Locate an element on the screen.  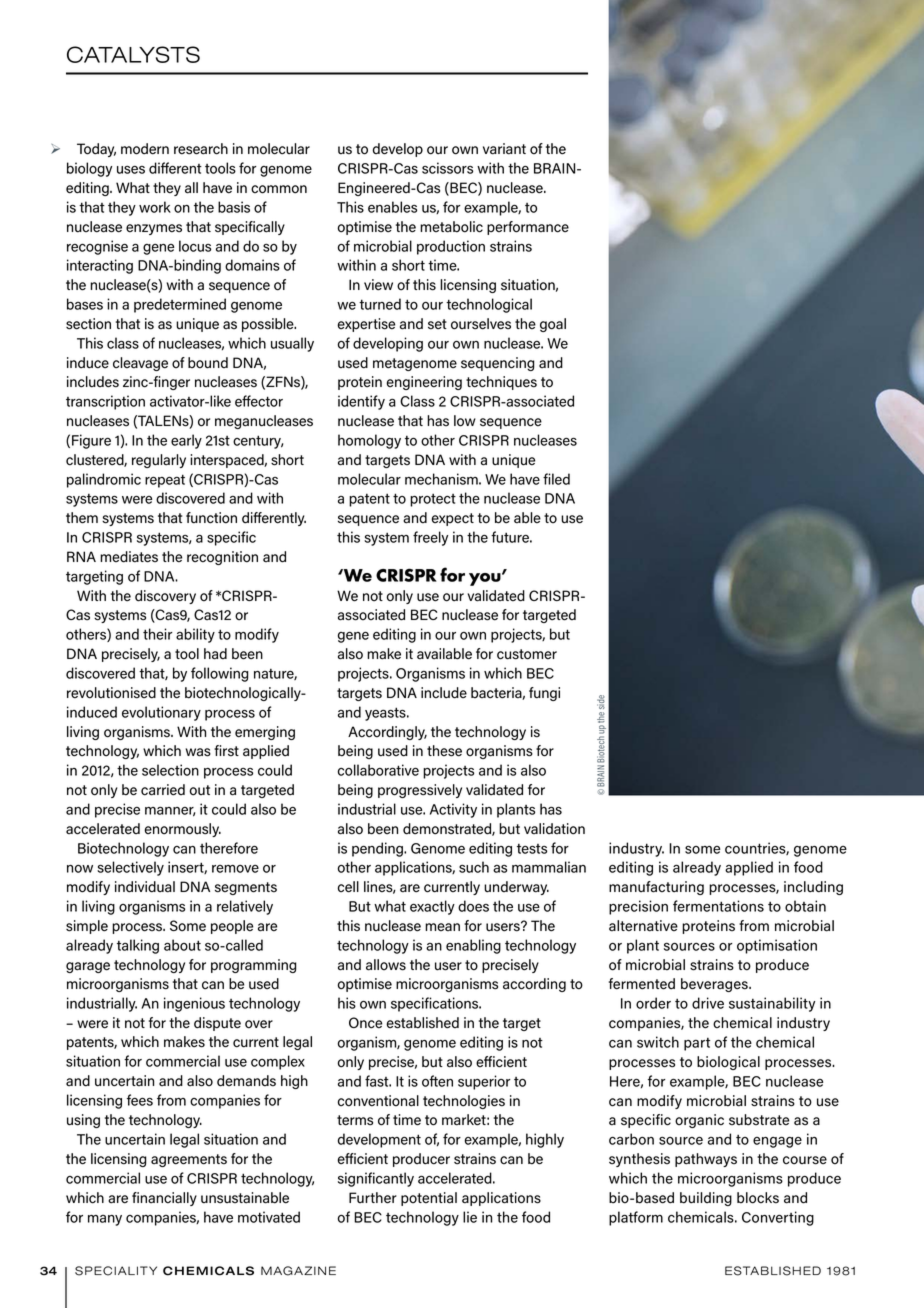
regularly is located at coordinates (159, 461).
